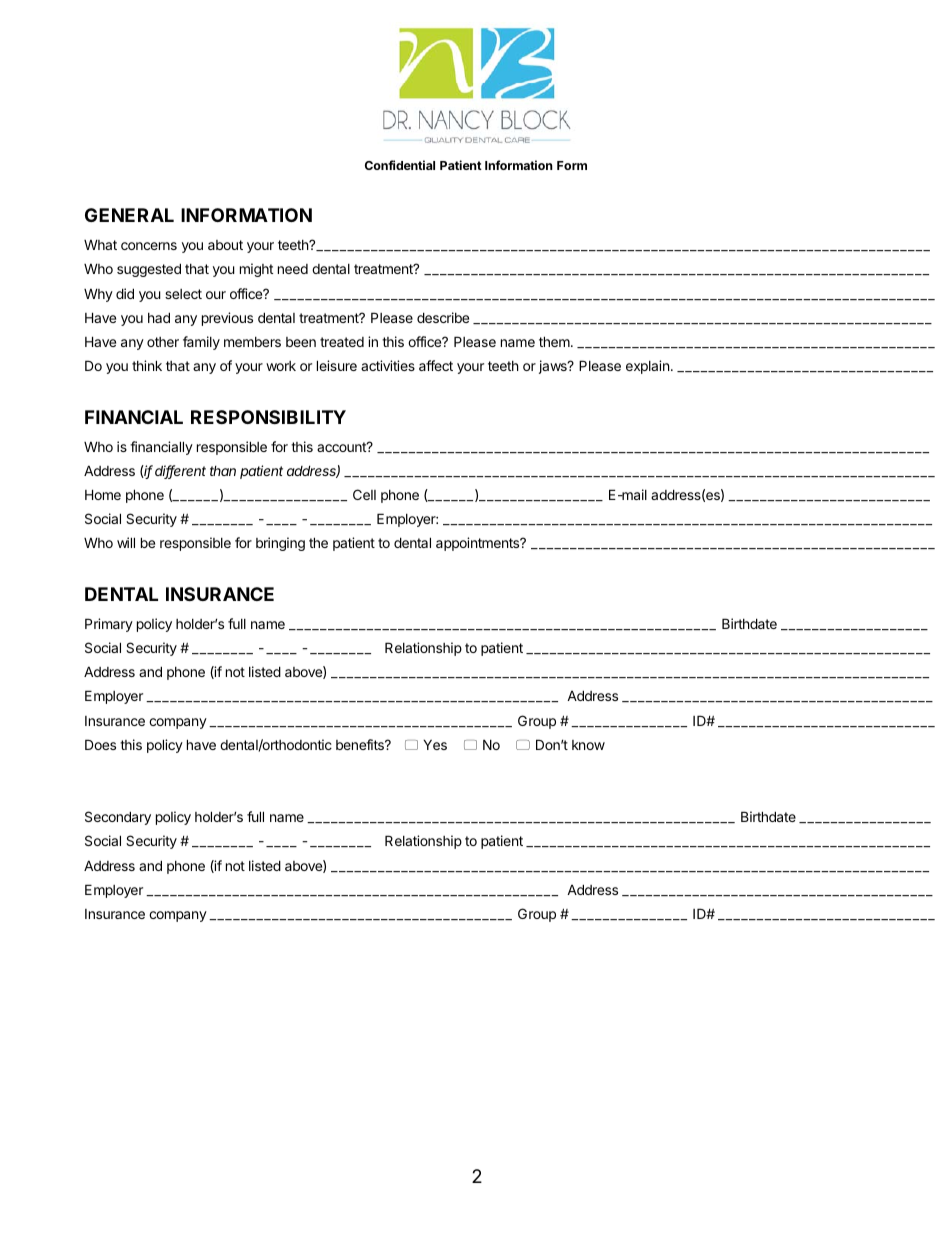 The height and width of the document is (1233, 952). I want to click on GENERAL, so click(129, 215).
